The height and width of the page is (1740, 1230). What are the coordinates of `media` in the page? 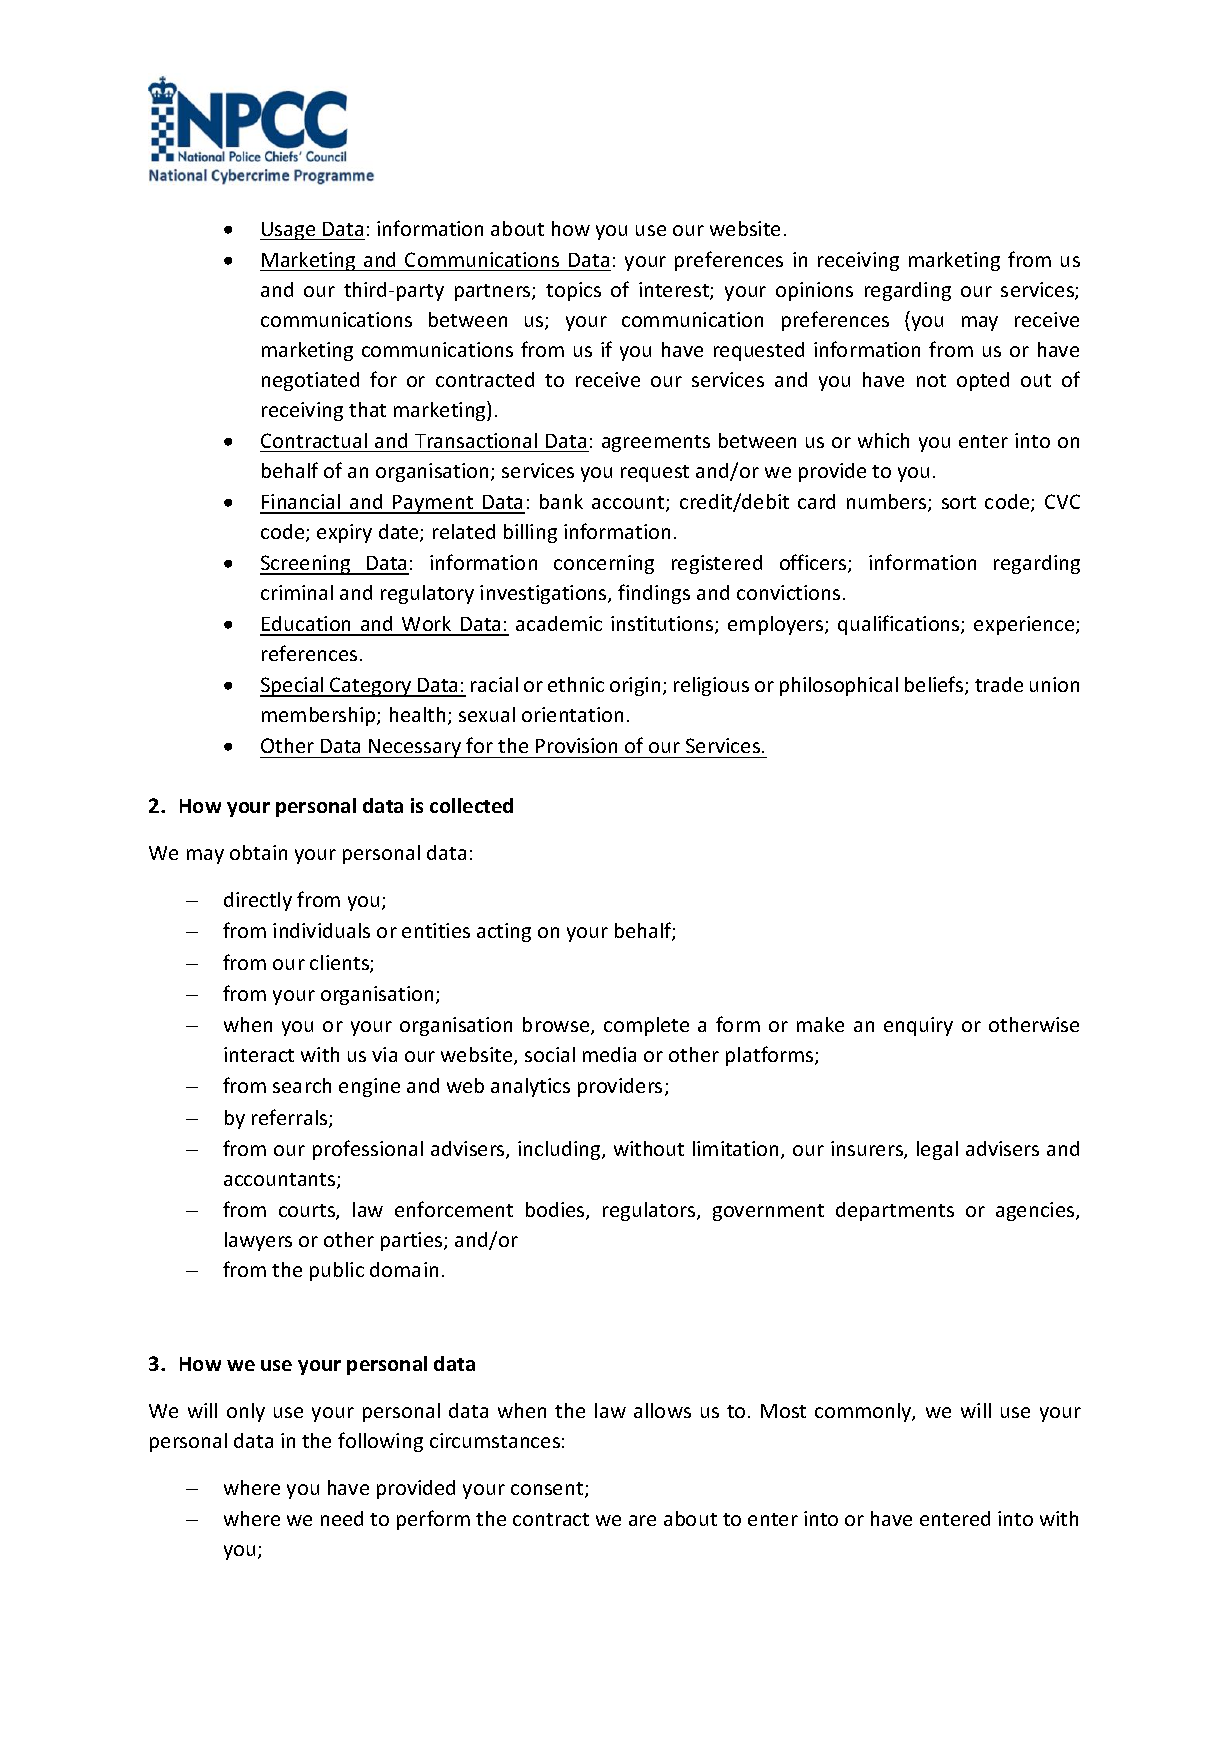 It's located at (609, 1054).
